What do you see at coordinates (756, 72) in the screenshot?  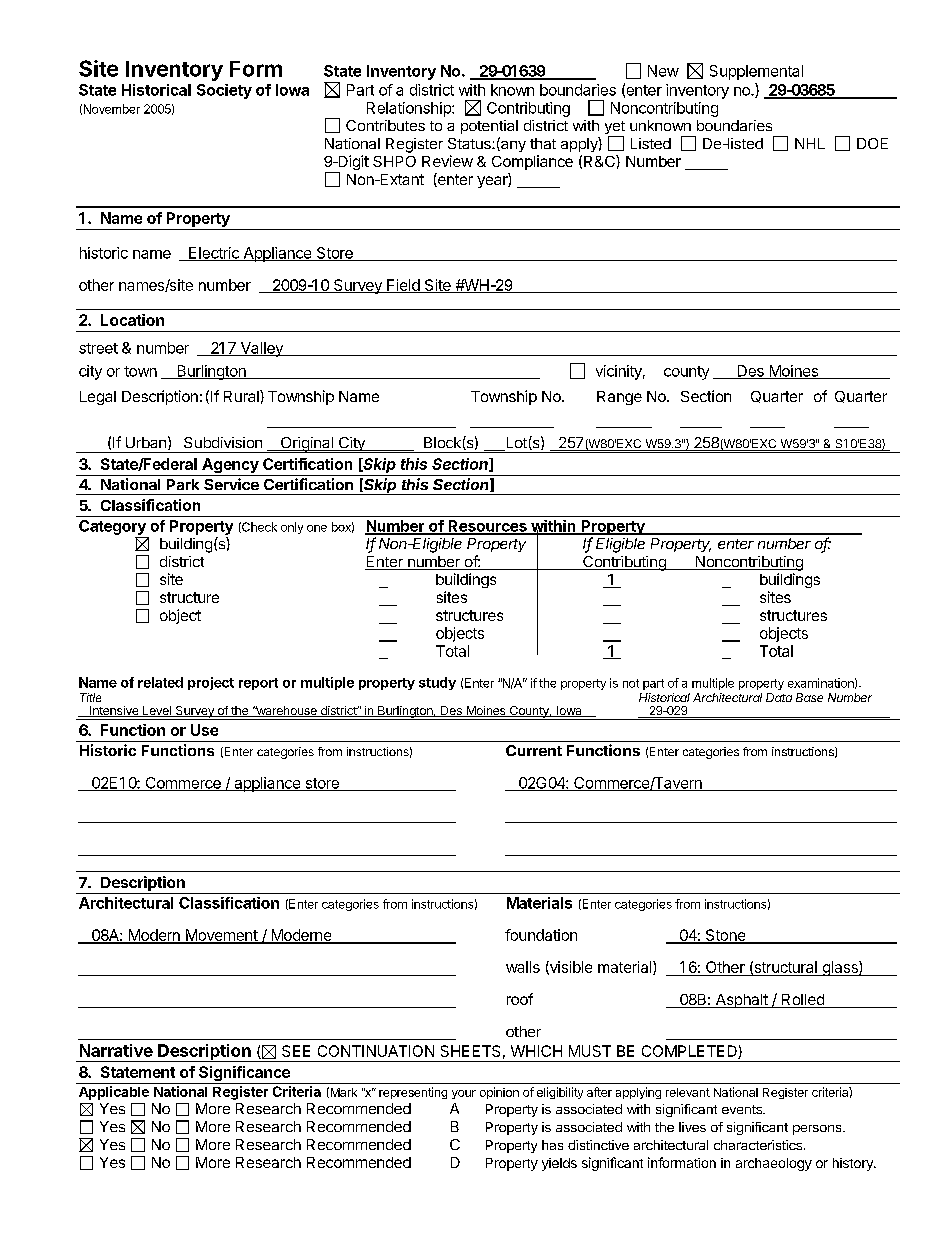 I see `Supplemental` at bounding box center [756, 72].
